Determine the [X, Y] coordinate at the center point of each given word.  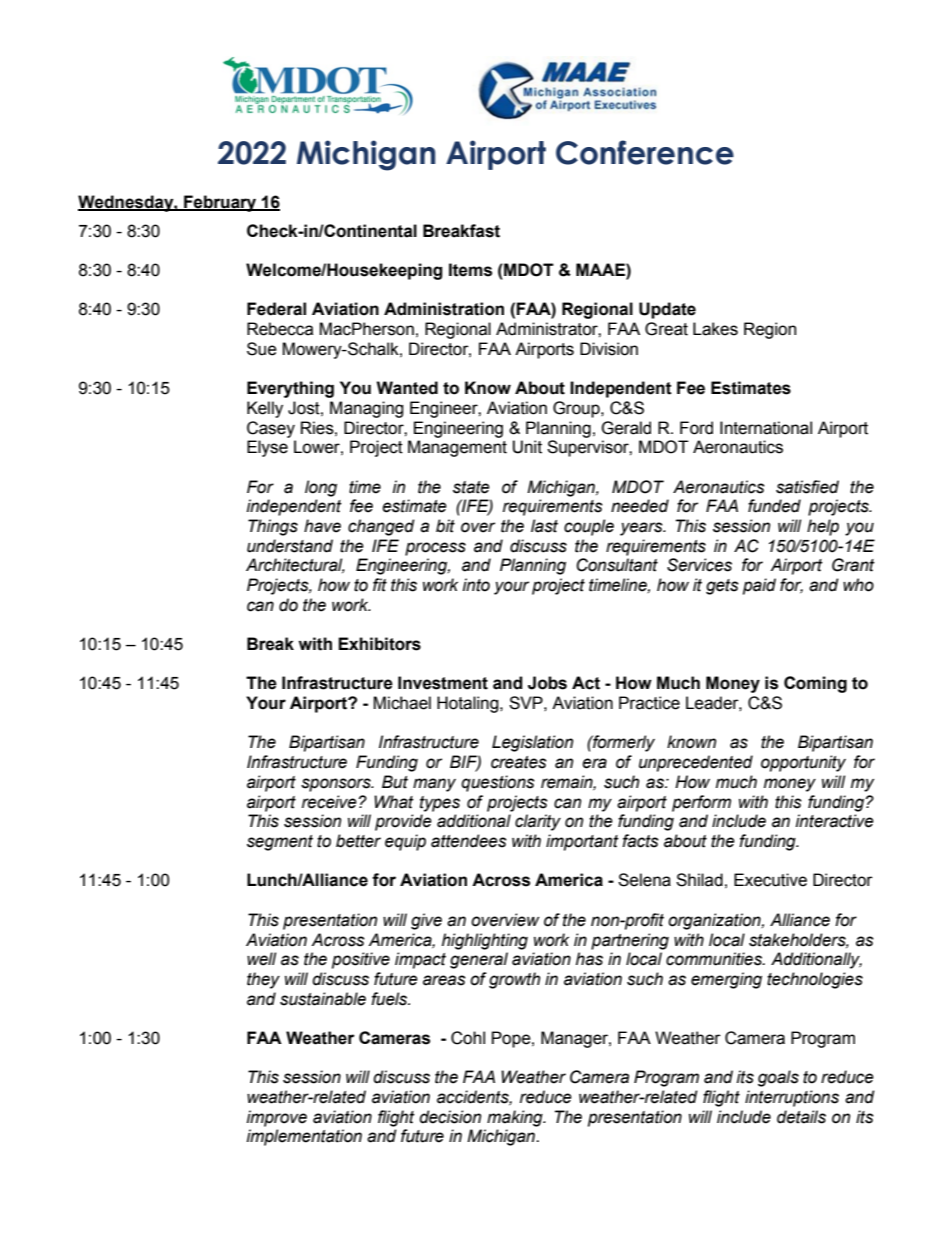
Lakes [715, 329]
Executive [770, 880]
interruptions [792, 1098]
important [582, 842]
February [220, 203]
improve [277, 1118]
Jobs [547, 683]
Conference [645, 152]
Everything [290, 389]
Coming [815, 684]
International [766, 428]
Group [577, 409]
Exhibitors [379, 644]
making [516, 1118]
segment [280, 843]
